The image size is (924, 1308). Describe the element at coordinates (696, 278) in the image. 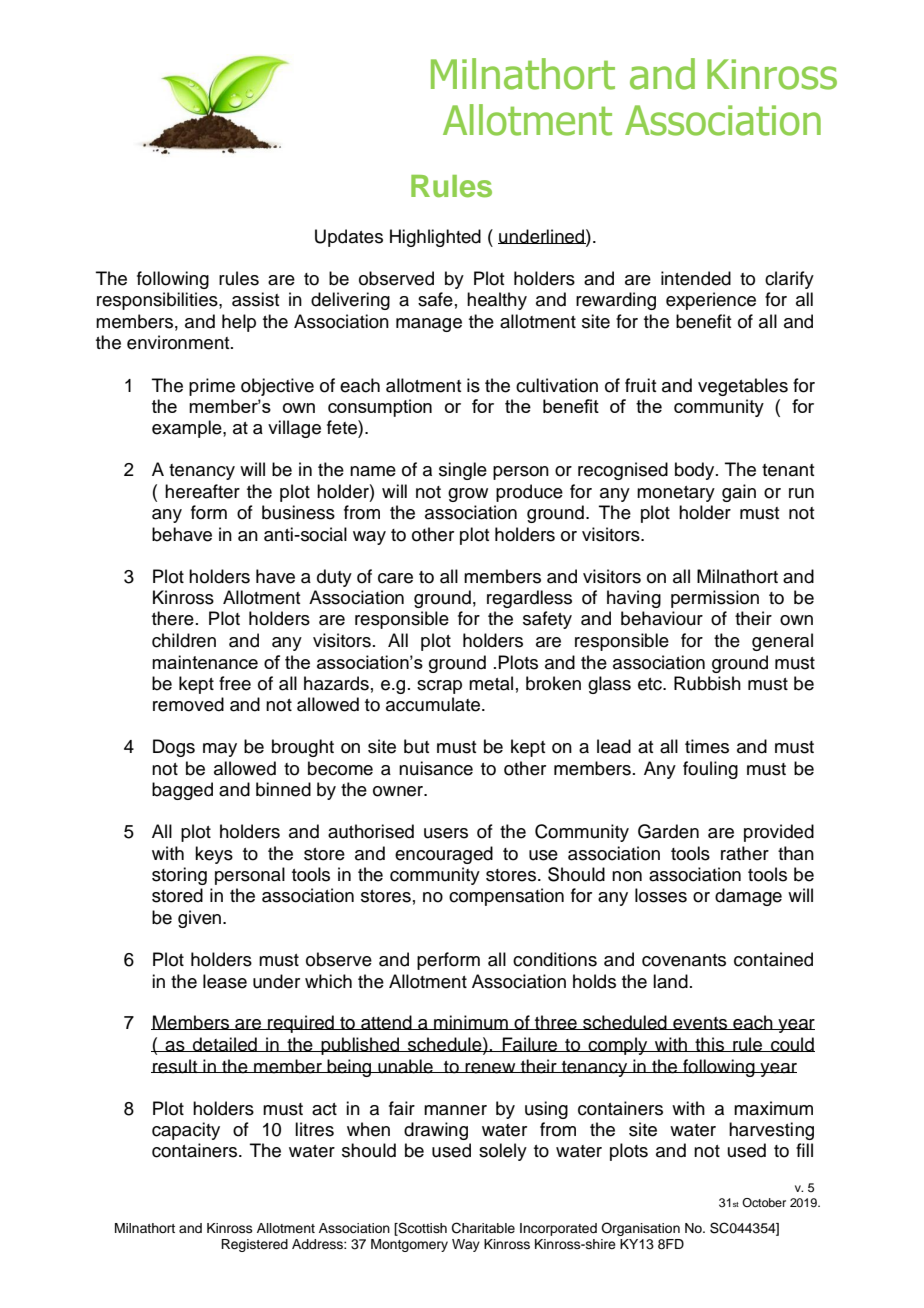

I see `intended` at that location.
